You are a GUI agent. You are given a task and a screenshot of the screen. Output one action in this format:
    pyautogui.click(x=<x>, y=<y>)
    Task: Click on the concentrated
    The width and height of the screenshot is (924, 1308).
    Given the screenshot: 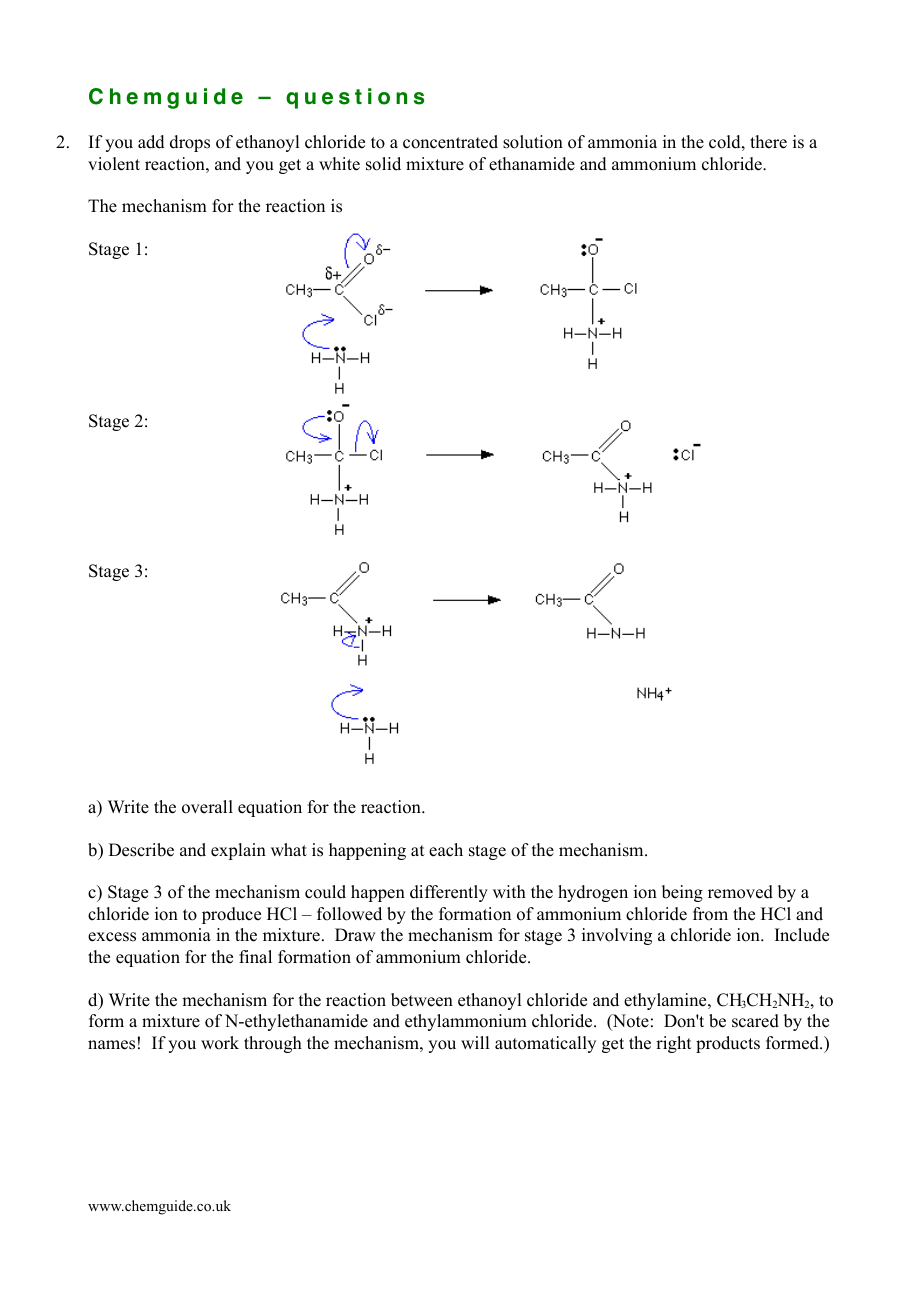 What is the action you would take?
    pyautogui.click(x=450, y=142)
